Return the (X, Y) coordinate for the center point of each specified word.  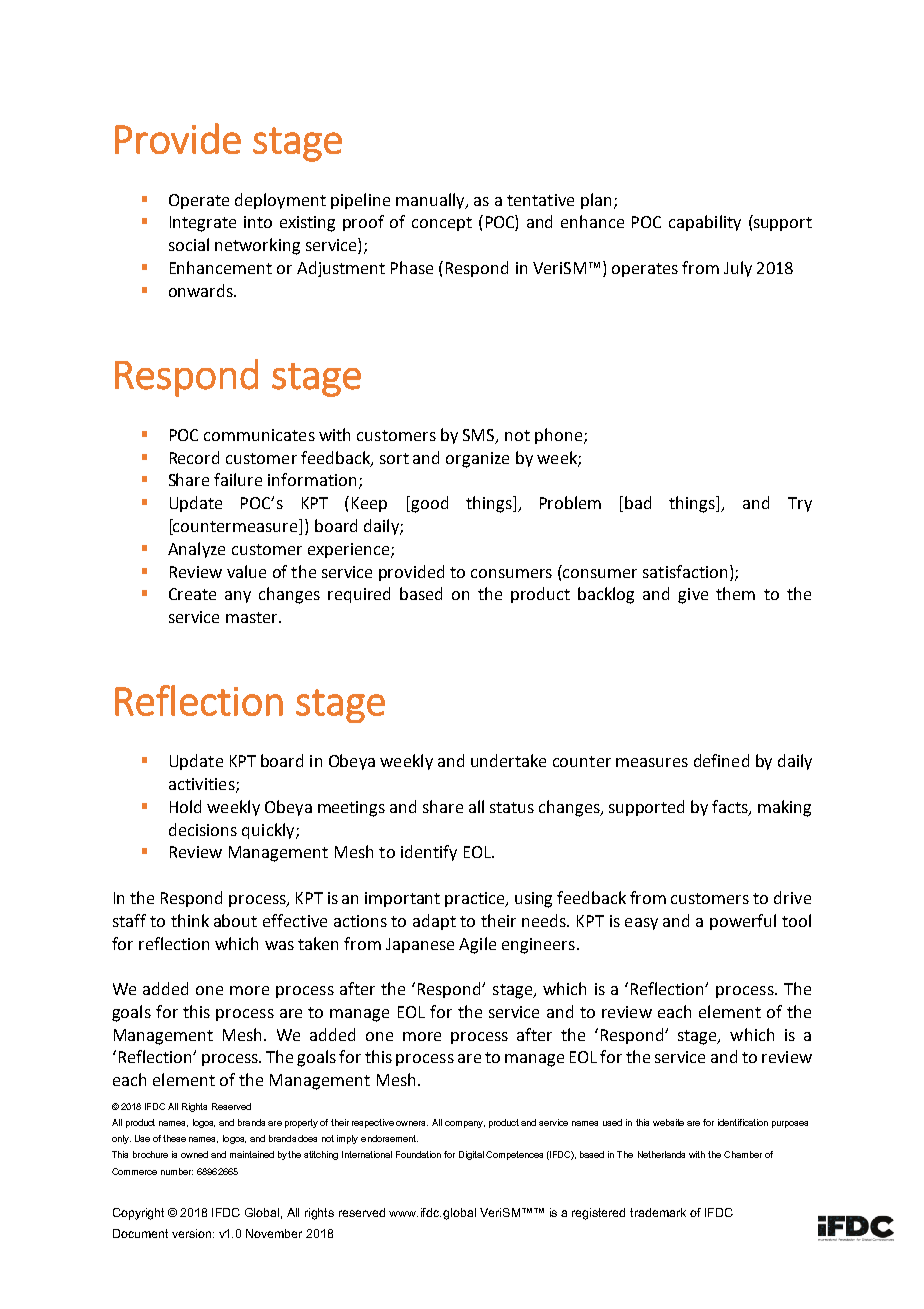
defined (721, 760)
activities (203, 785)
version (193, 1233)
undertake (508, 760)
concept (442, 224)
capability (705, 223)
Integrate (203, 224)
